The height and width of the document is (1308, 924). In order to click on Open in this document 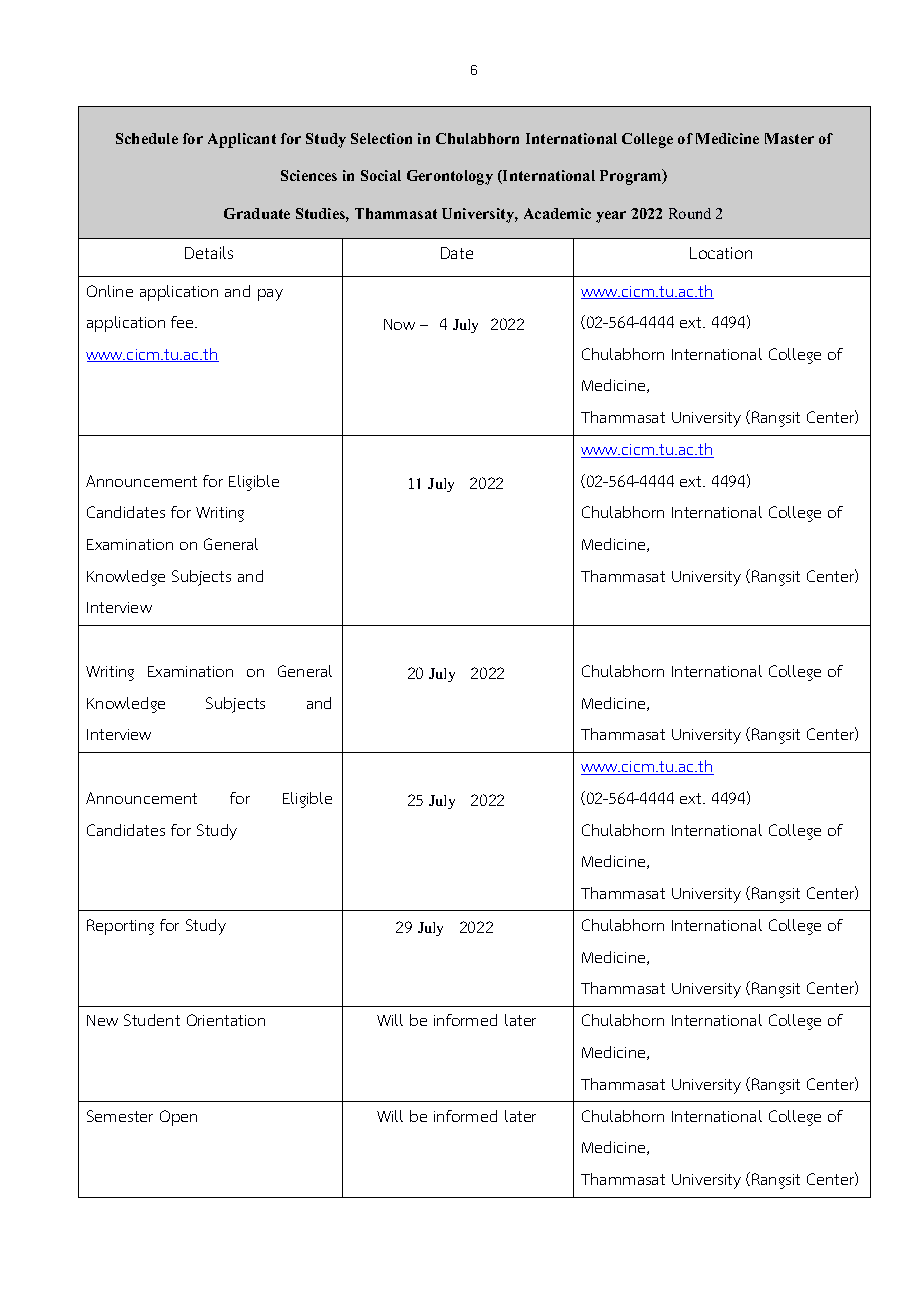, I will do `click(178, 1118)`.
